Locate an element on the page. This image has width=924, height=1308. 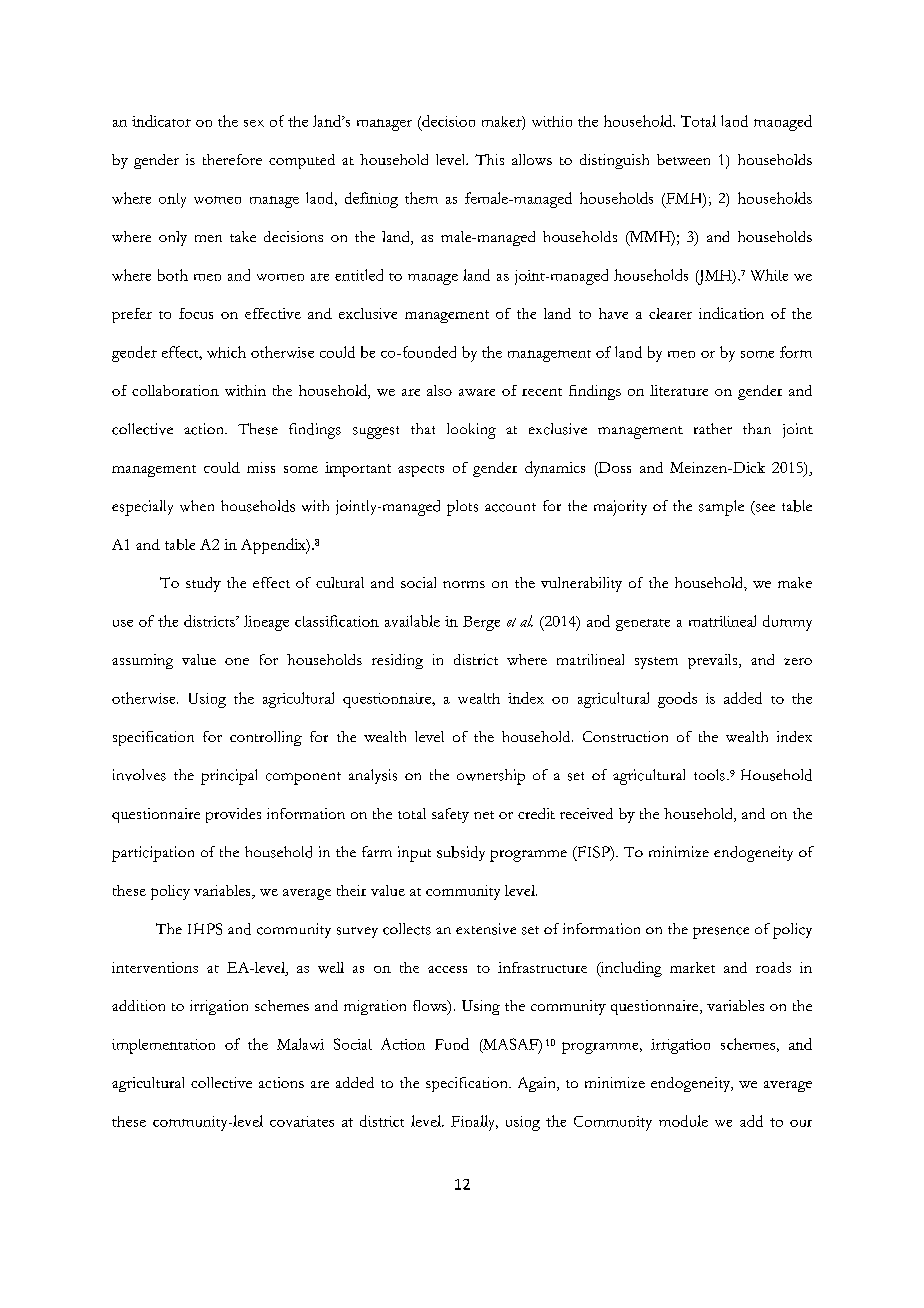
therefore is located at coordinates (232, 159).
